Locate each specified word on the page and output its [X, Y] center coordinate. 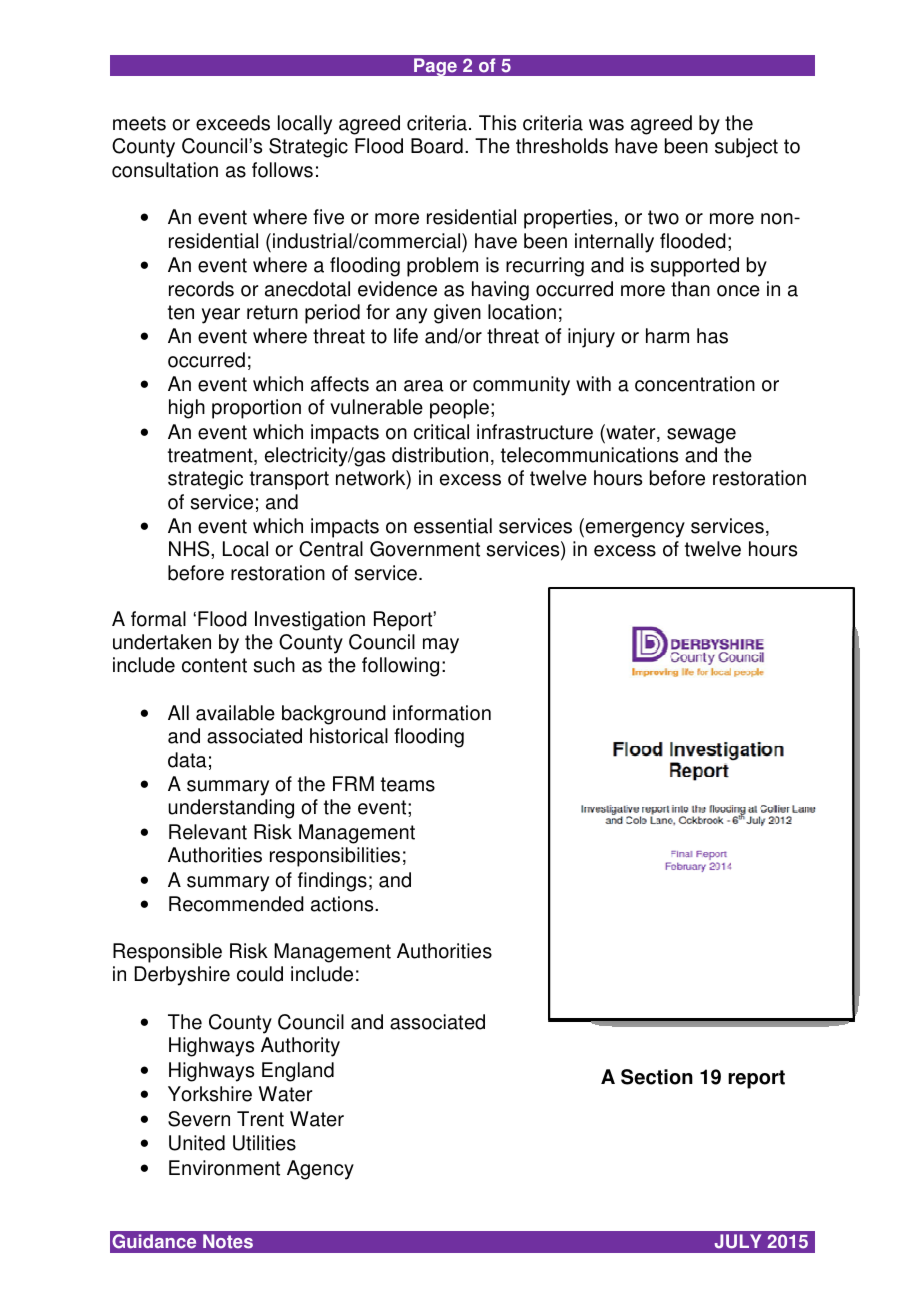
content [214, 665]
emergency [634, 530]
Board [437, 146]
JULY [738, 1241]
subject [746, 148]
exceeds [233, 123]
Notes [228, 1241]
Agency [320, 1170]
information [442, 713]
